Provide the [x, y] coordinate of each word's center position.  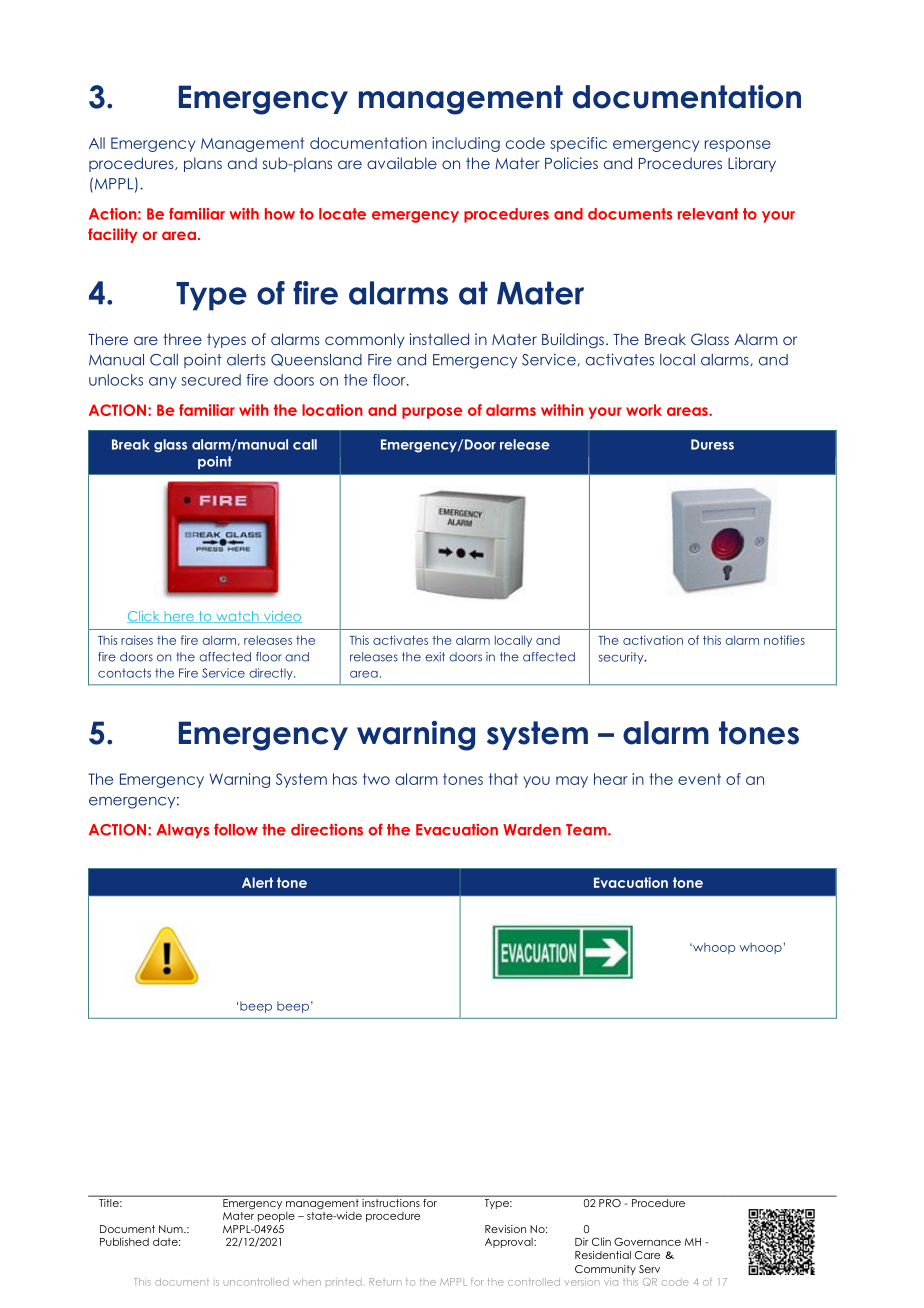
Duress [712, 444]
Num [172, 1229]
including [466, 144]
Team [587, 830]
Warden [532, 830]
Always [182, 831]
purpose [432, 413]
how [280, 214]
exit [435, 657]
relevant [708, 214]
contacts [124, 673]
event [699, 779]
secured [211, 380]
